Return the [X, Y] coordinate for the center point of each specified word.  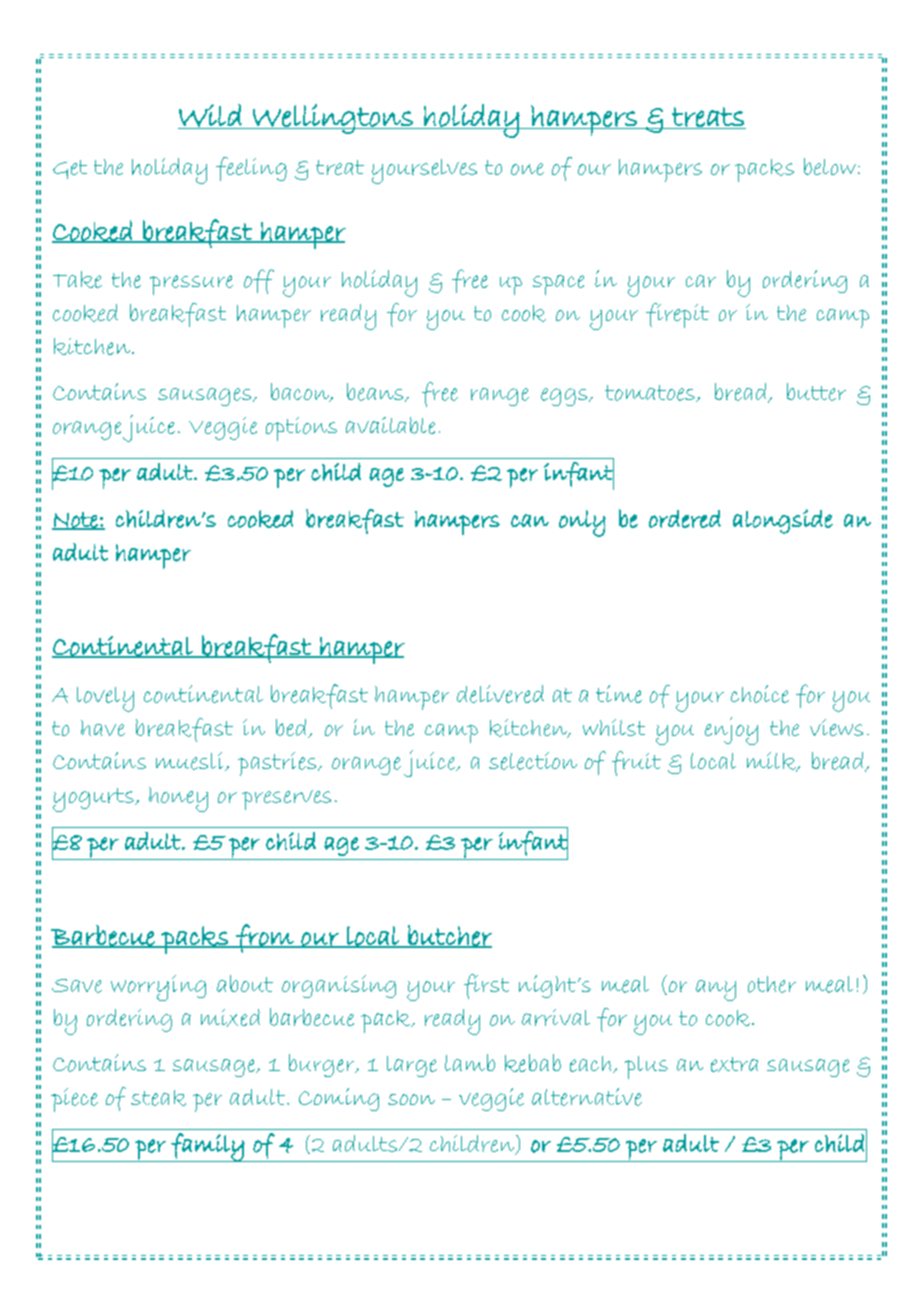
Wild [211, 116]
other [772, 984]
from [265, 938]
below [830, 166]
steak [158, 1098]
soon [411, 1099]
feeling [251, 169]
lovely [105, 699]
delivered [500, 694]
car [701, 281]
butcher [449, 936]
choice [760, 694]
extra [734, 1064]
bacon [301, 392]
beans [376, 392]
